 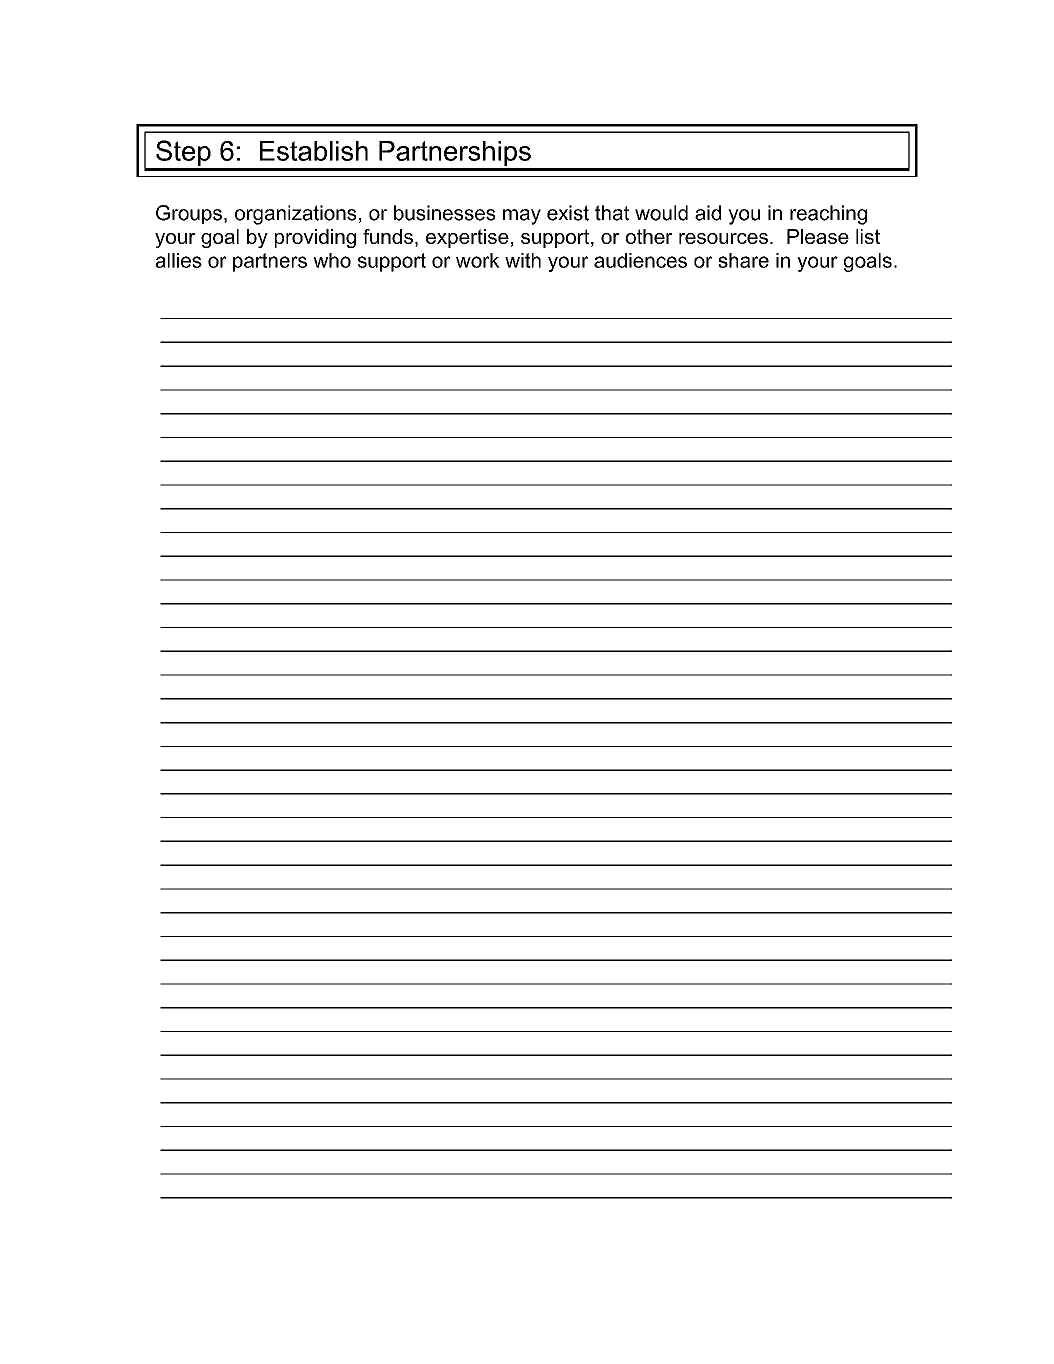 I want to click on exist, so click(x=568, y=213).
